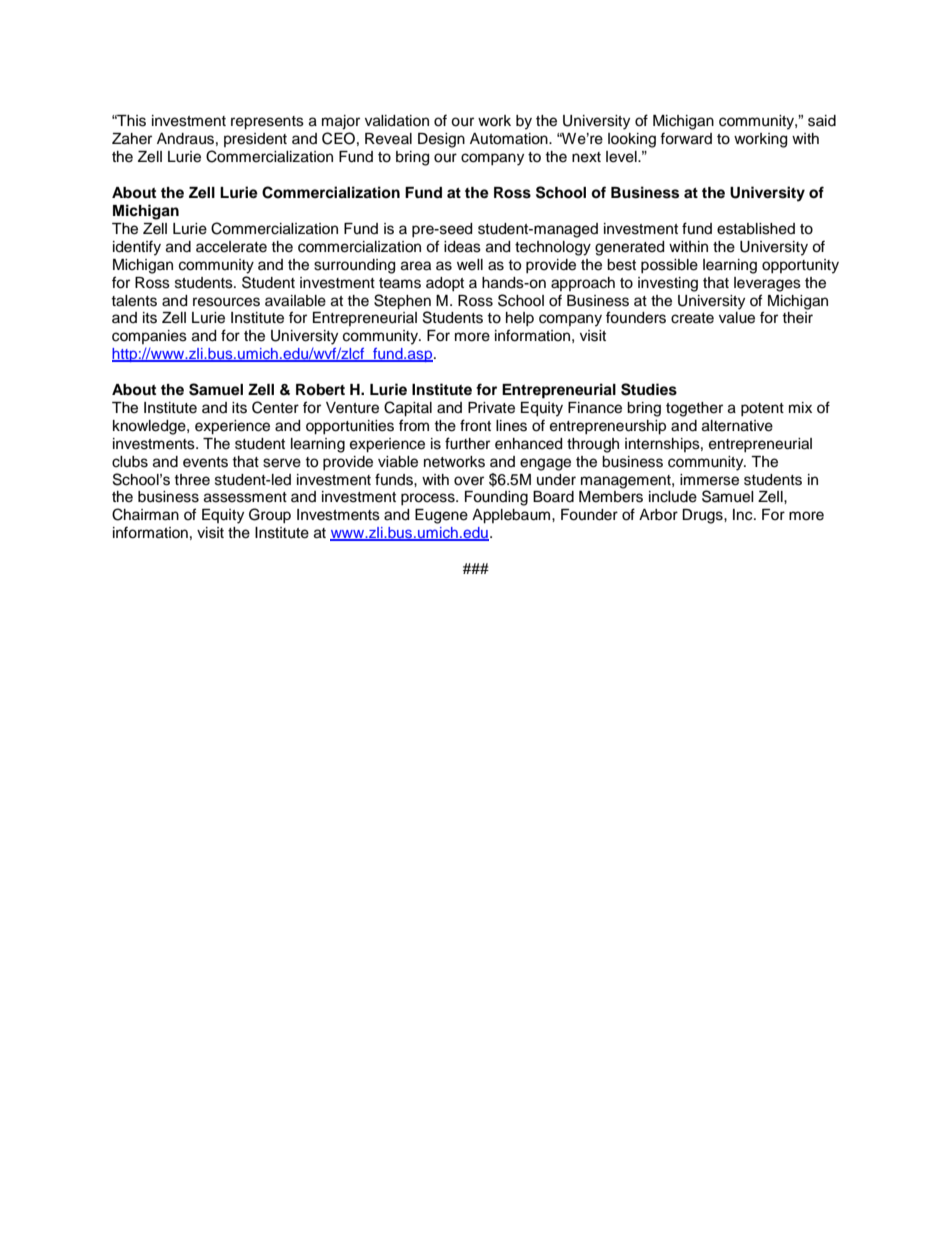 The height and width of the screenshot is (1233, 952). Describe the element at coordinates (245, 497) in the screenshot. I see `assessment` at that location.
